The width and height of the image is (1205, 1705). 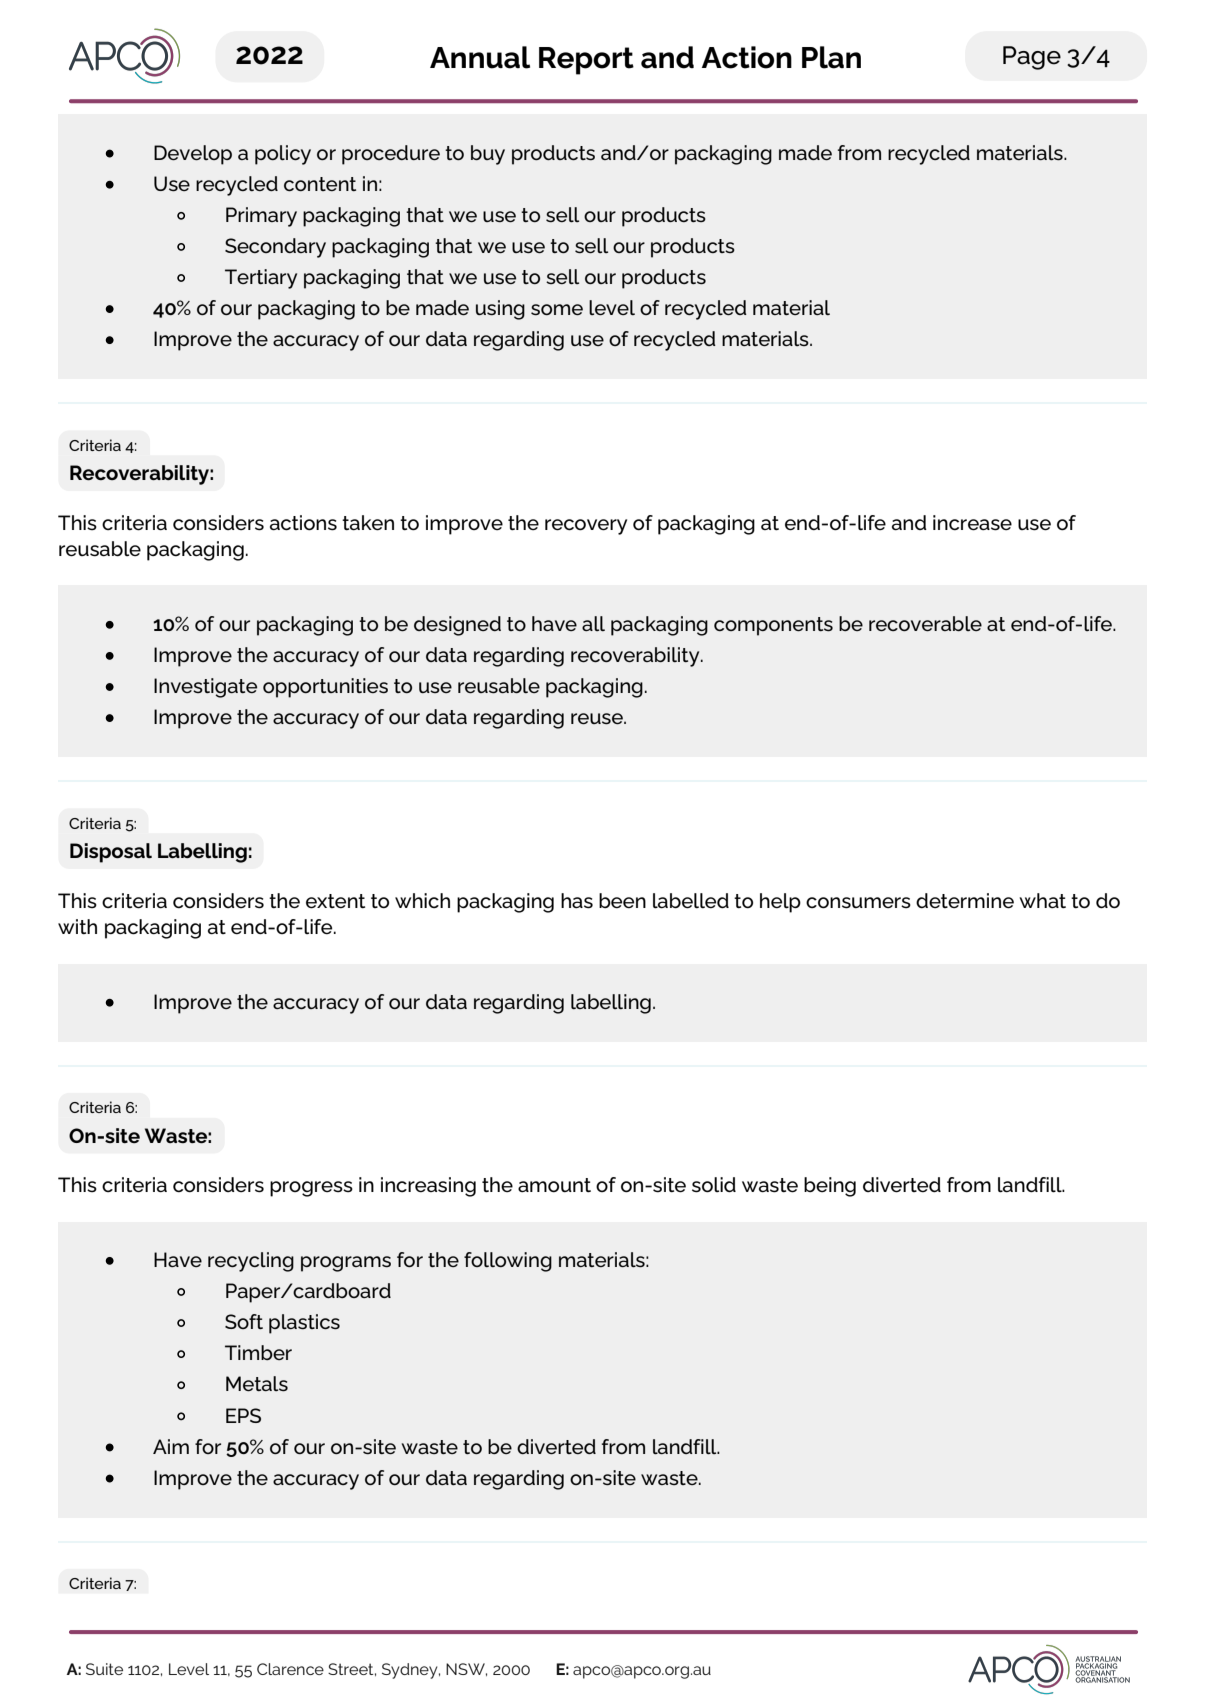 I want to click on Investigate, so click(x=205, y=688).
